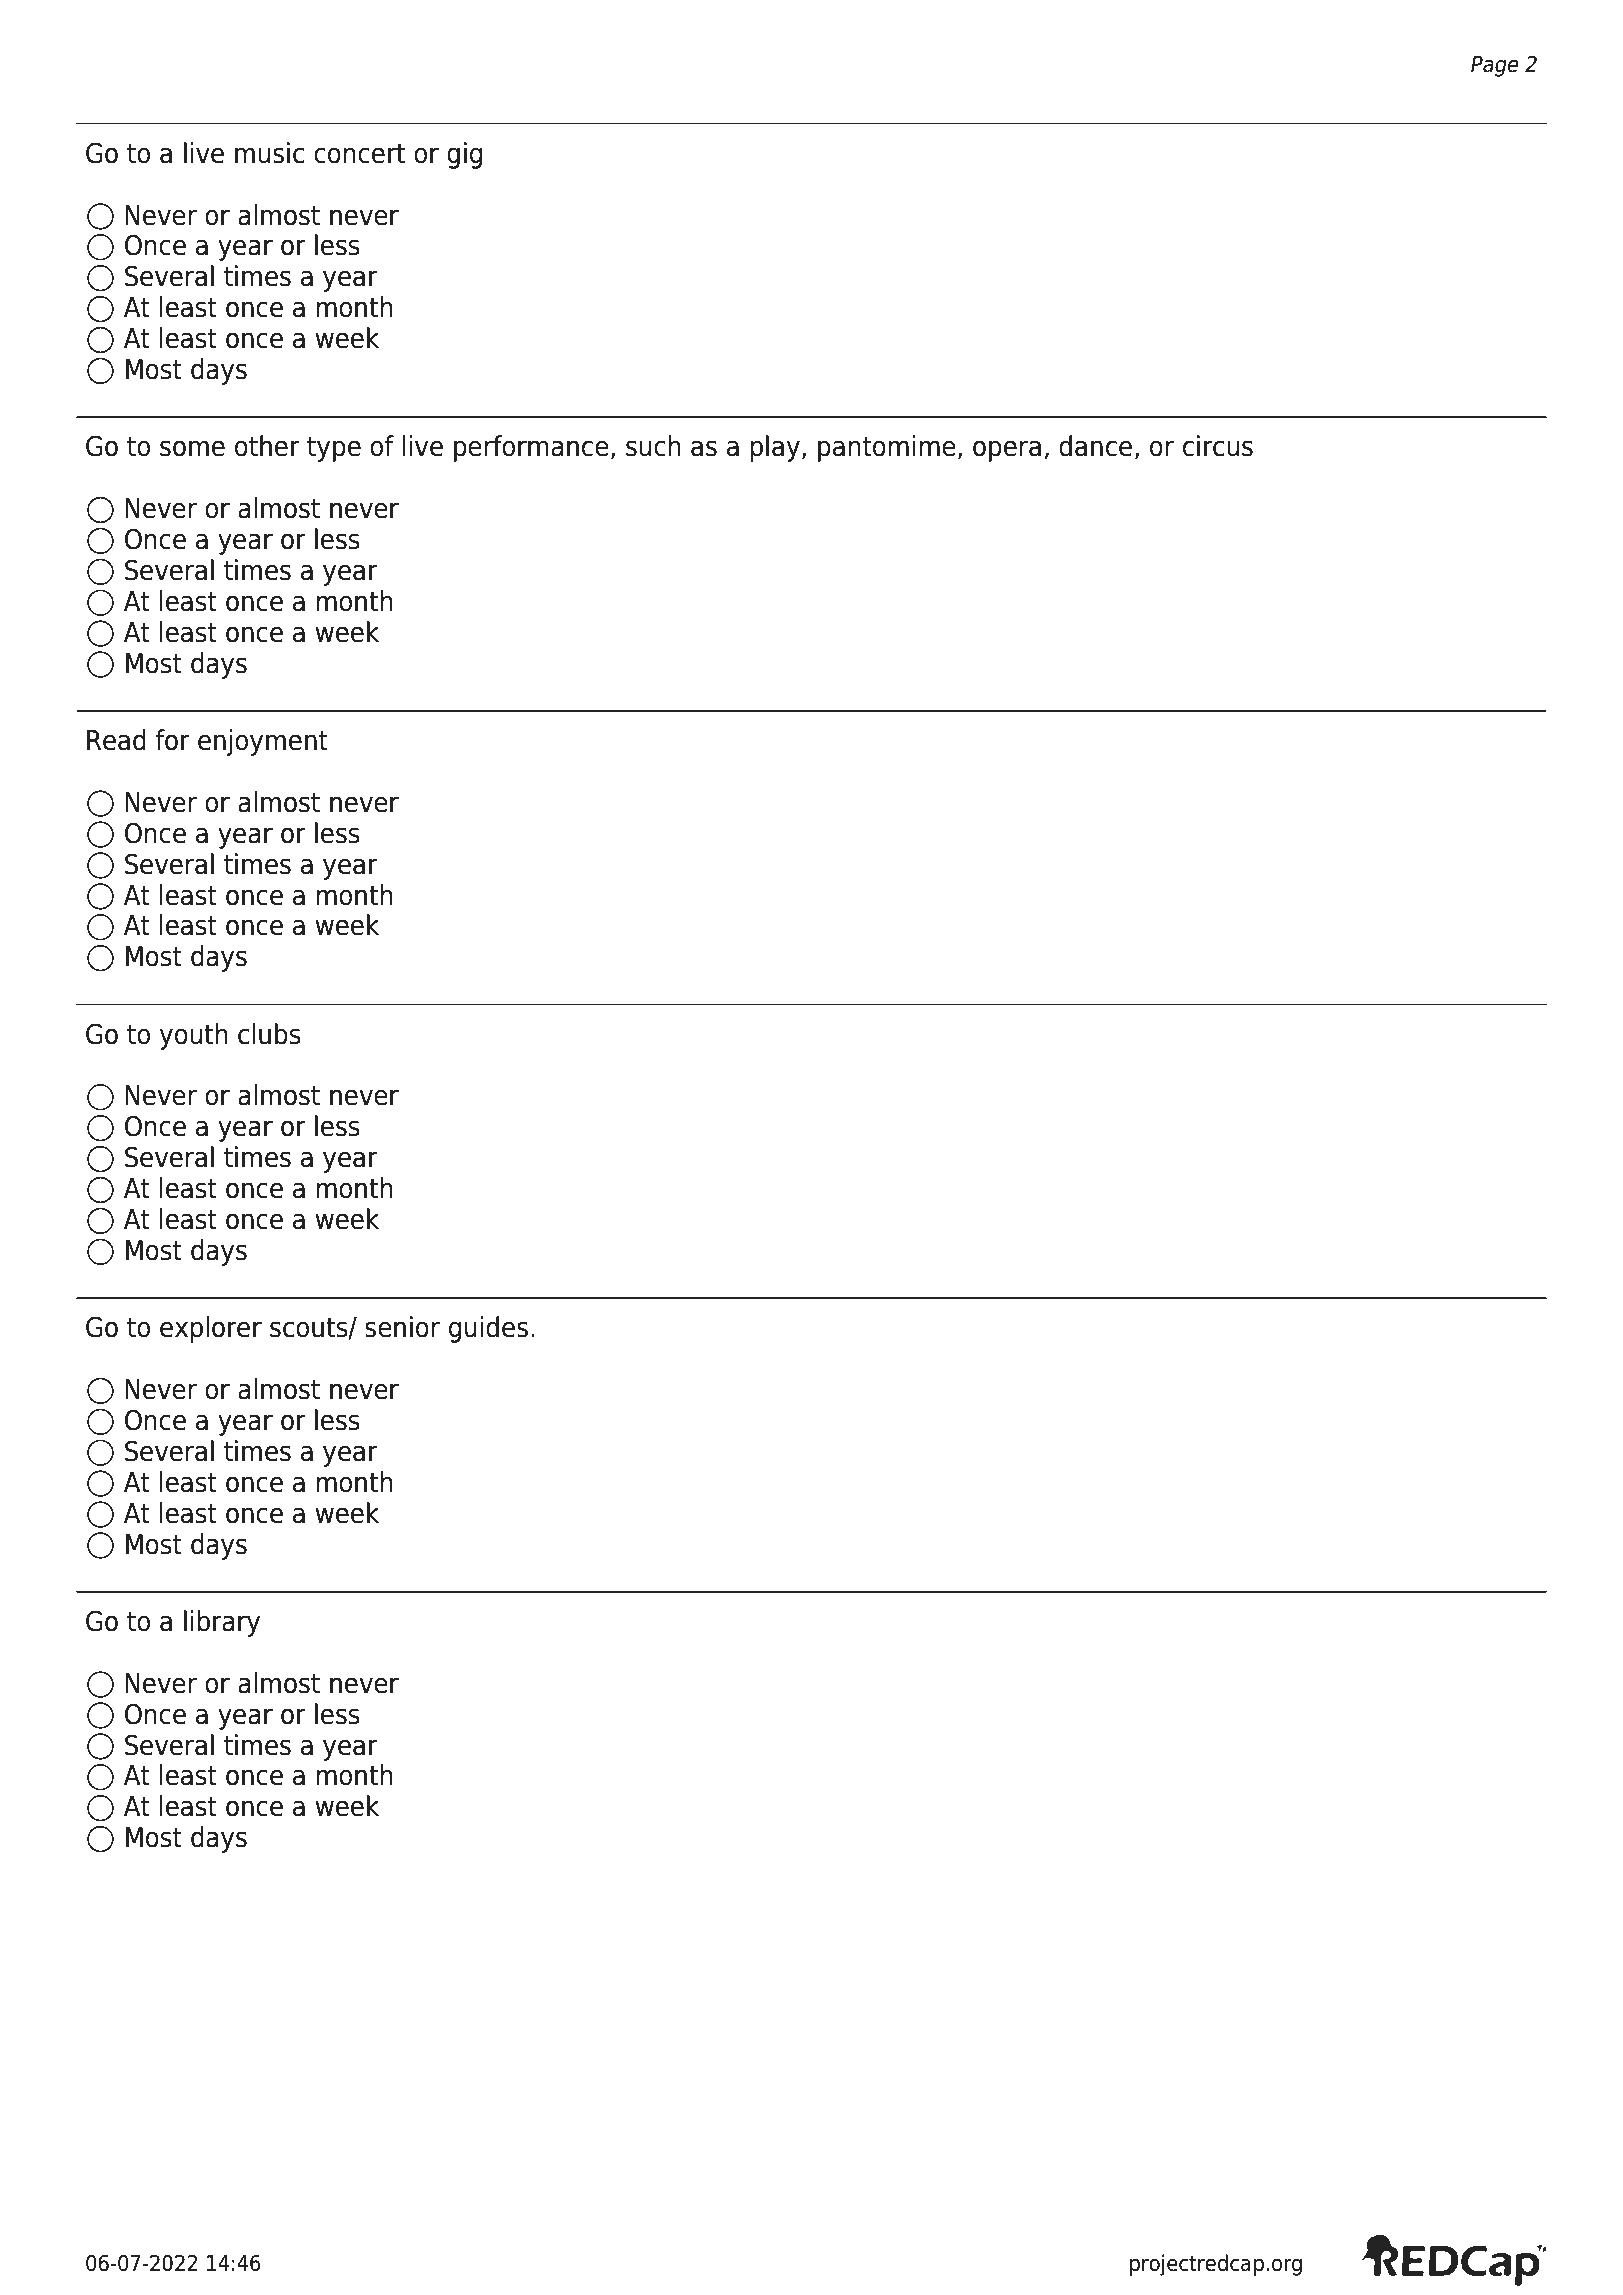  What do you see at coordinates (222, 1623) in the image?
I see `library` at bounding box center [222, 1623].
